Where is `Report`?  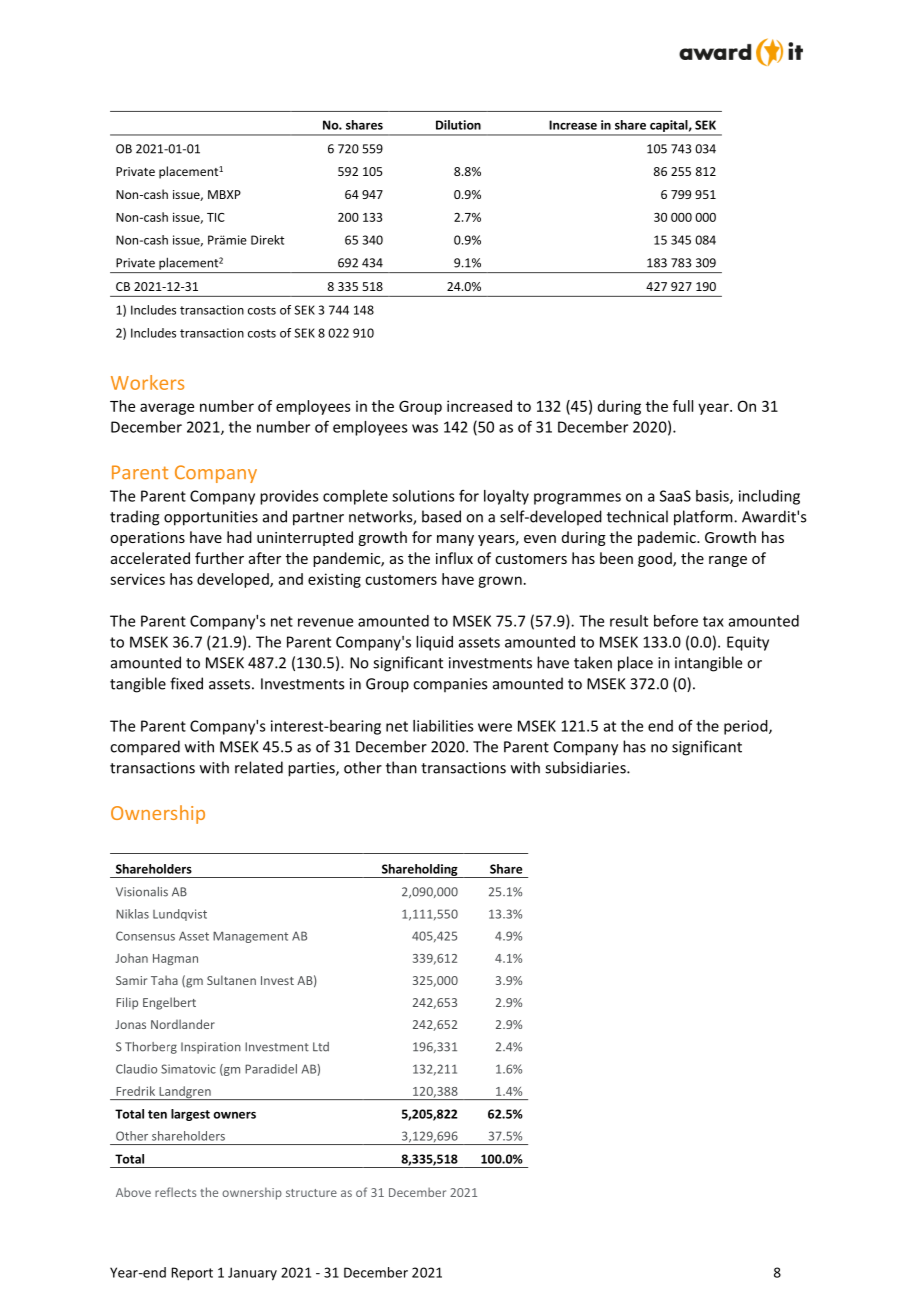
Report is located at coordinates (192, 1274).
